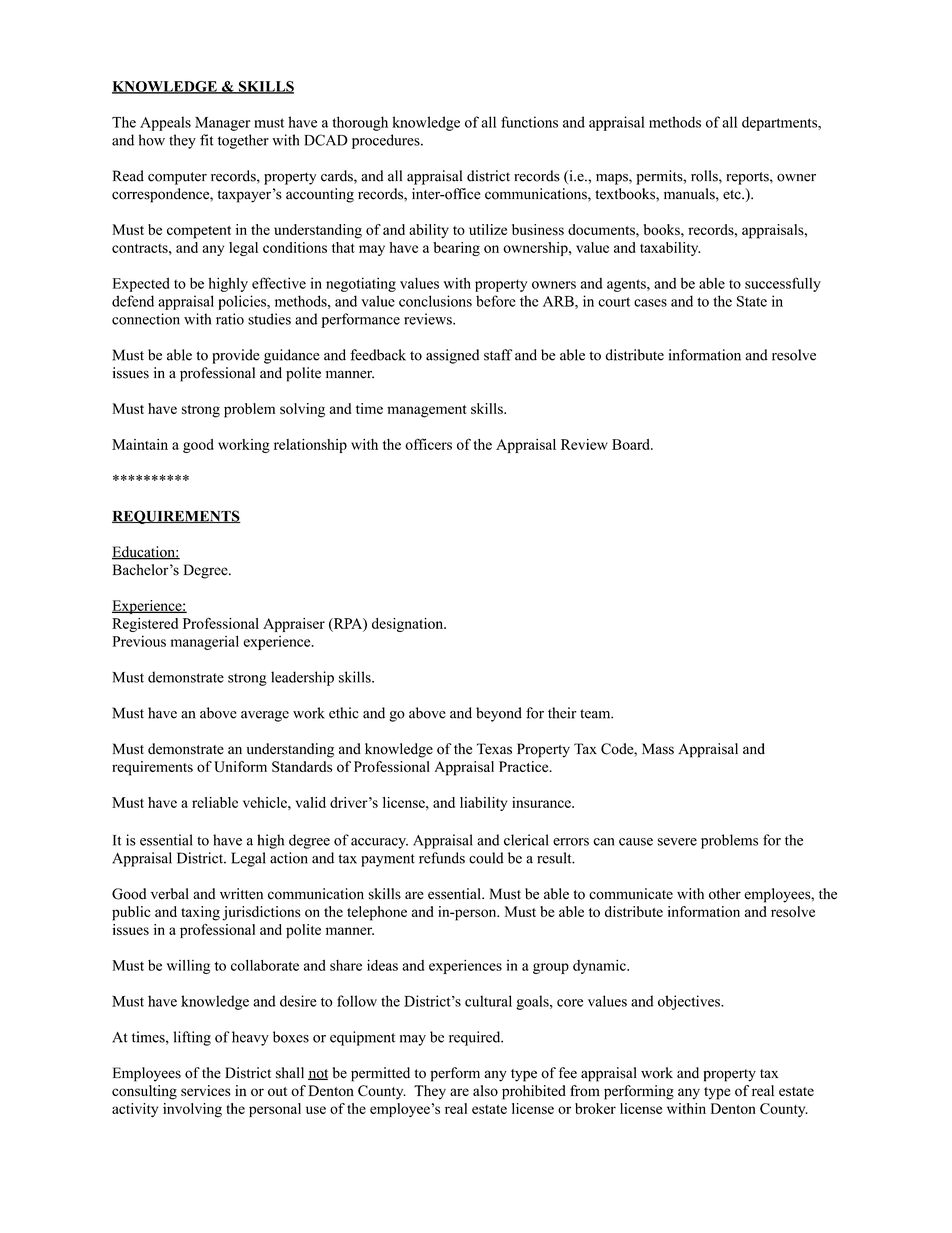 This screenshot has width=952, height=1233. Describe the element at coordinates (658, 749) in the screenshot. I see `Mass` at that location.
